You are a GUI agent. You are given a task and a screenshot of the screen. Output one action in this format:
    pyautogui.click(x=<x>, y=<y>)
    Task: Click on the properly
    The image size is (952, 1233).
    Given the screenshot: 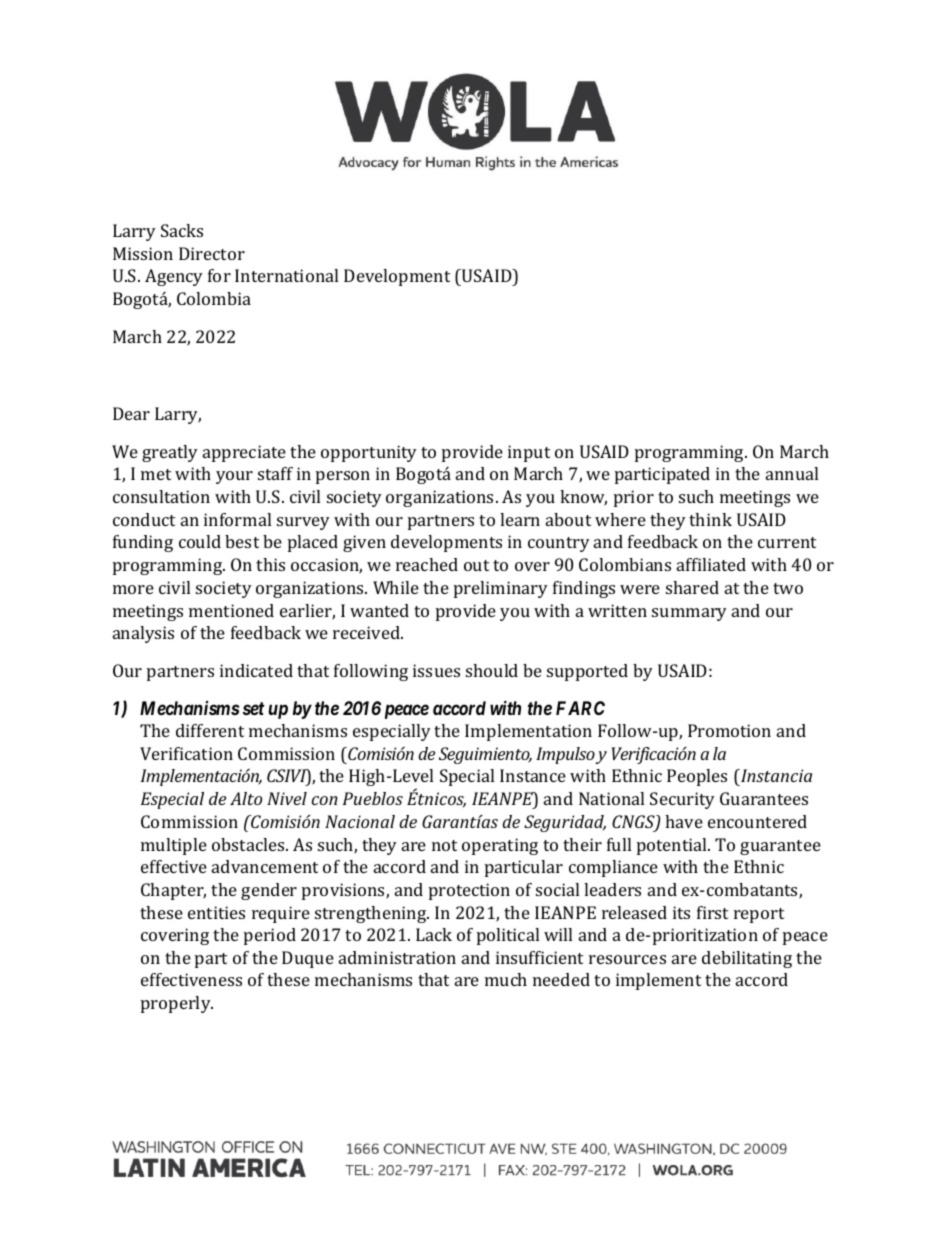 What is the action you would take?
    pyautogui.click(x=177, y=1004)
